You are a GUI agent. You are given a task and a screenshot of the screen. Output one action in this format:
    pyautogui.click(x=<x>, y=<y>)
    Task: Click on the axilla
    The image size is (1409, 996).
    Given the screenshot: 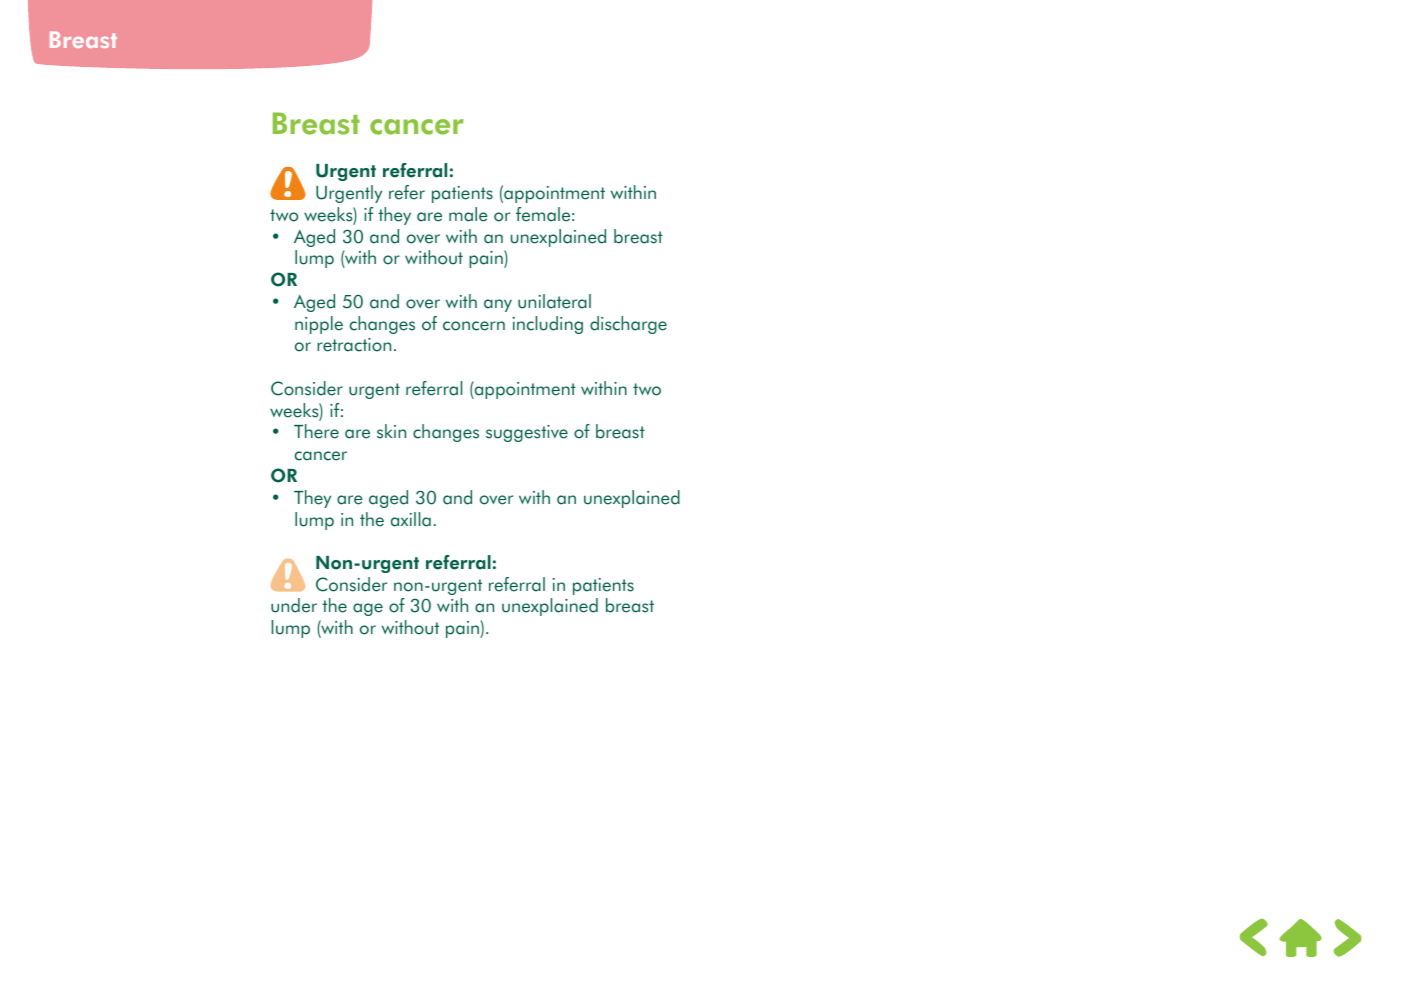 What is the action you would take?
    pyautogui.click(x=411, y=519)
